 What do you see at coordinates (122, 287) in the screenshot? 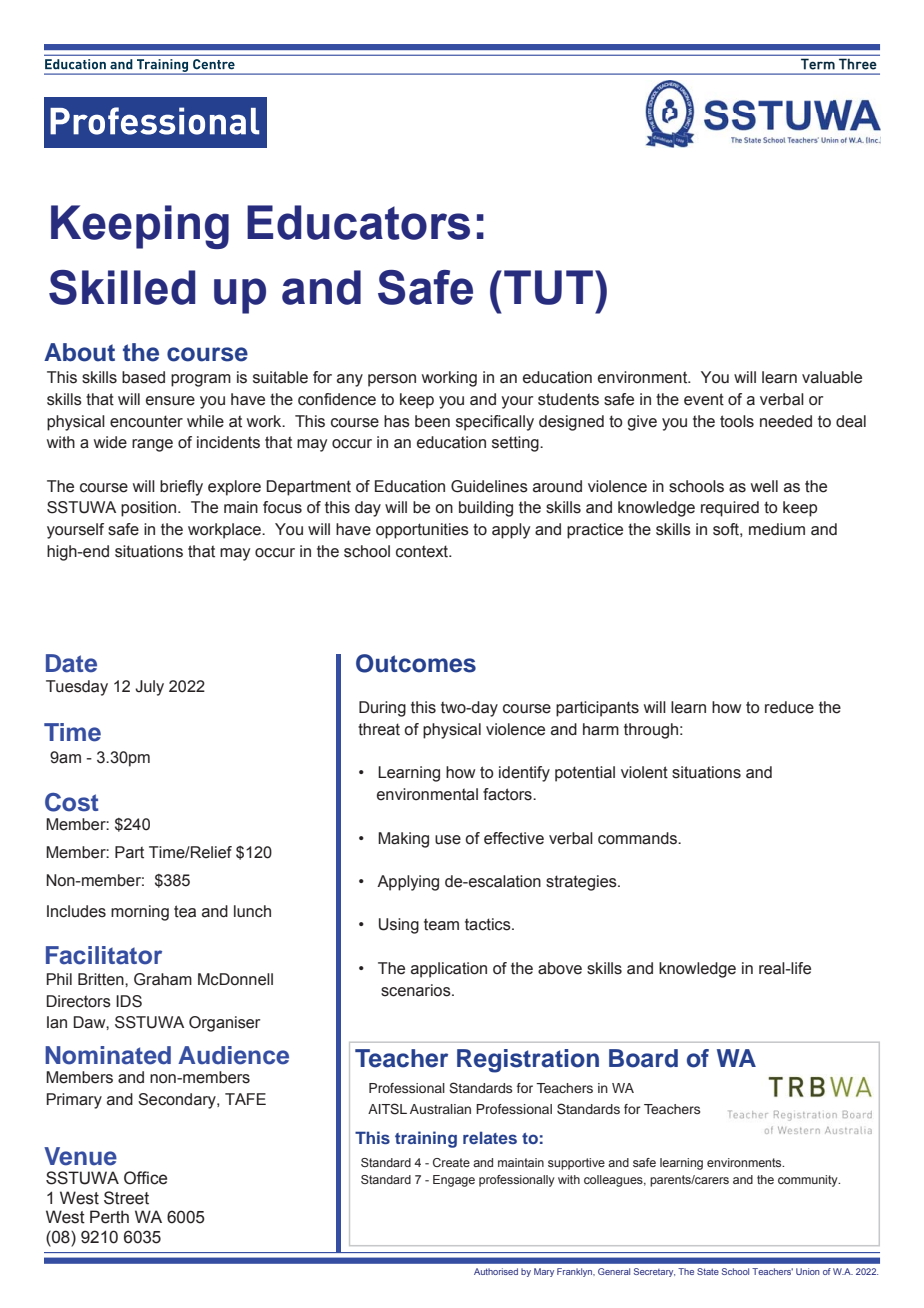
I see `Skilled` at bounding box center [122, 287].
